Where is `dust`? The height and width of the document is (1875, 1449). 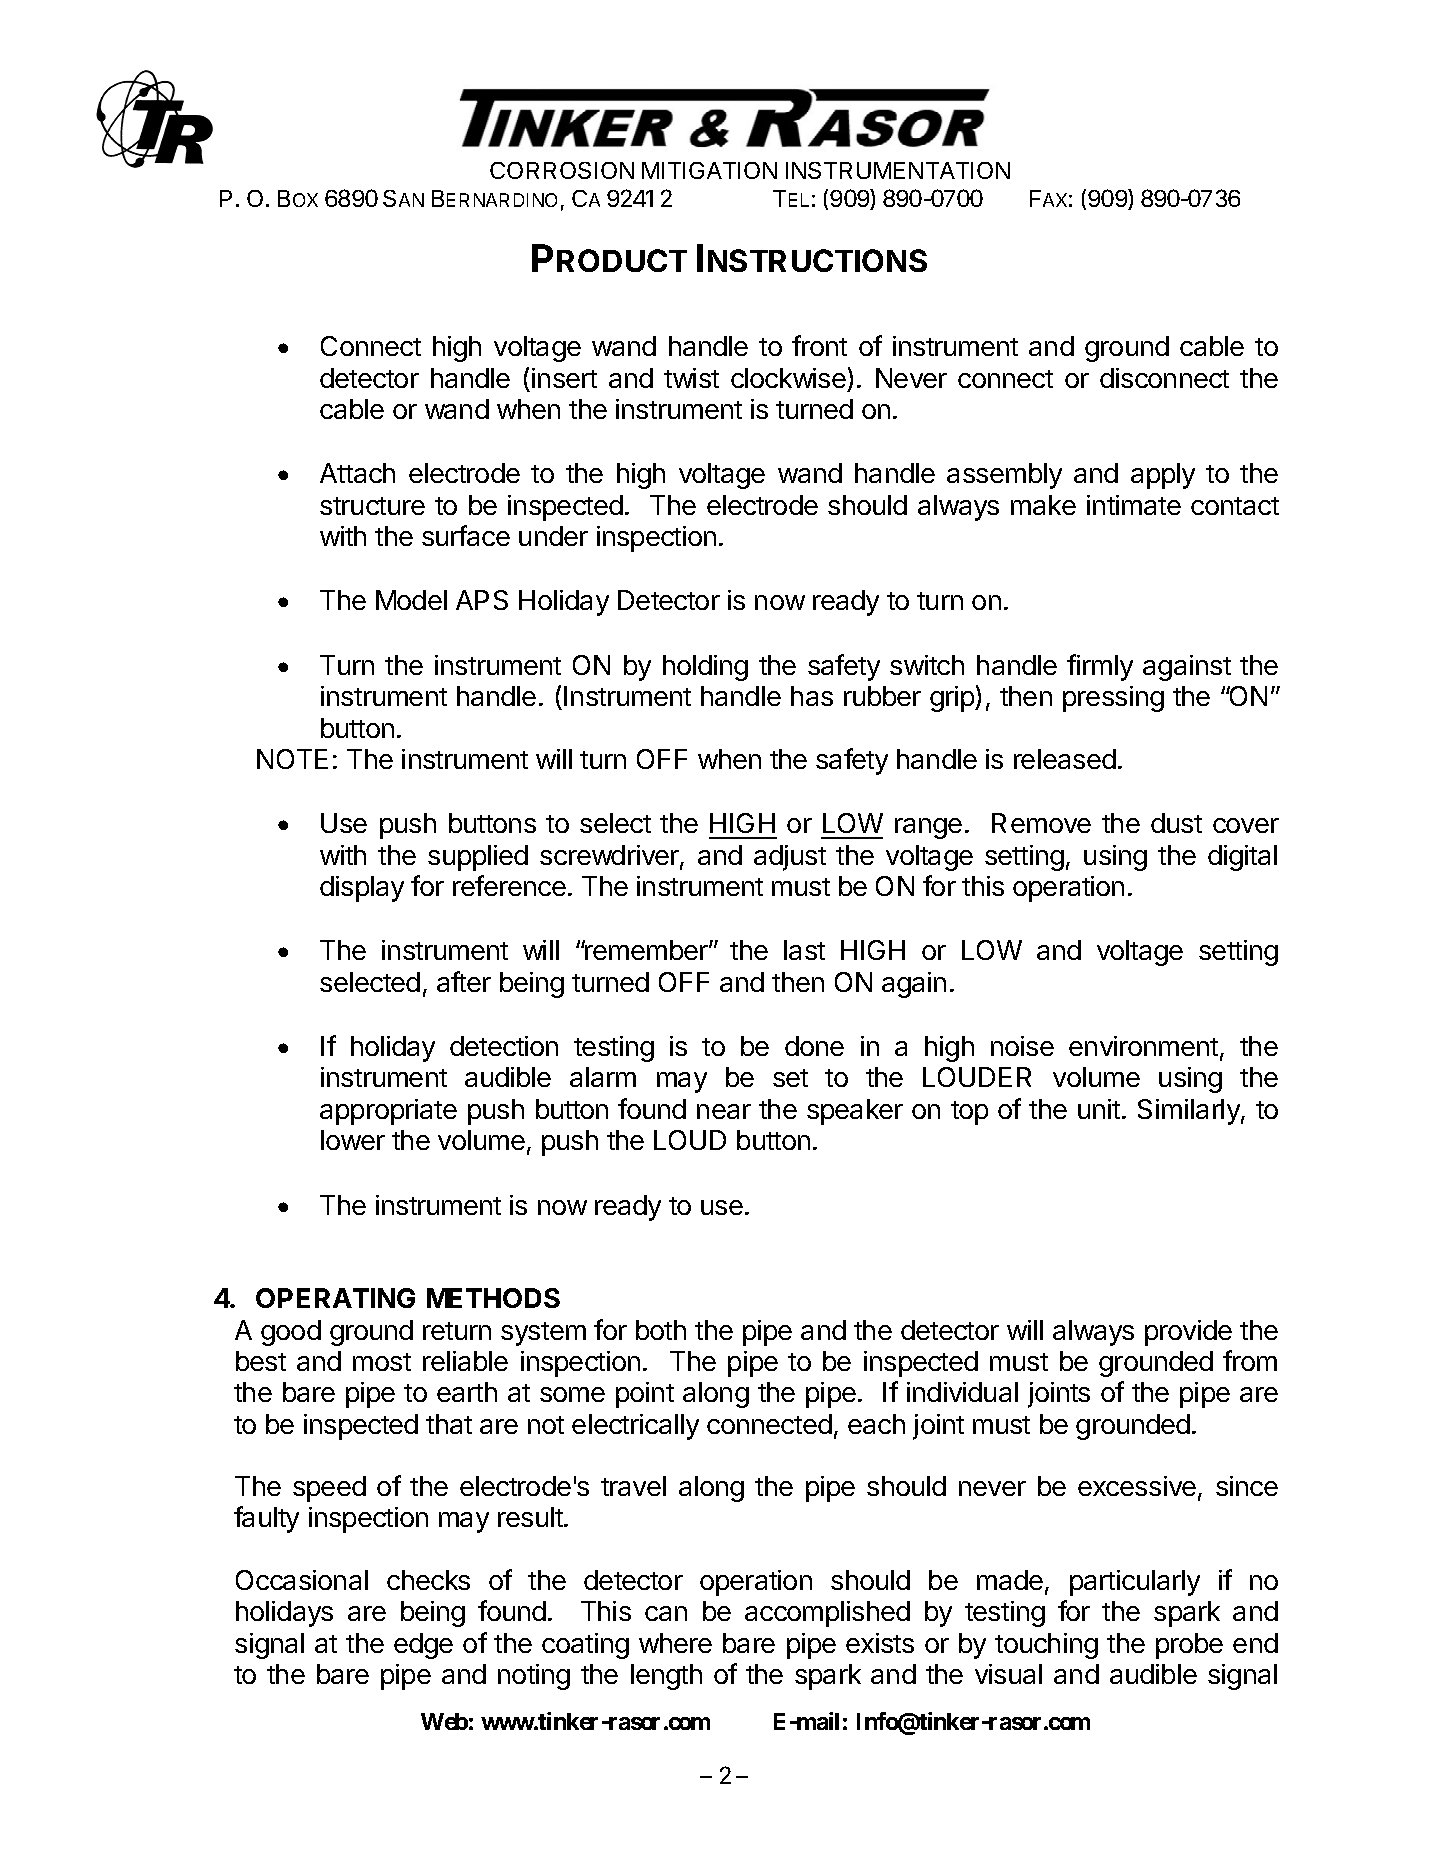 dust is located at coordinates (1176, 823).
